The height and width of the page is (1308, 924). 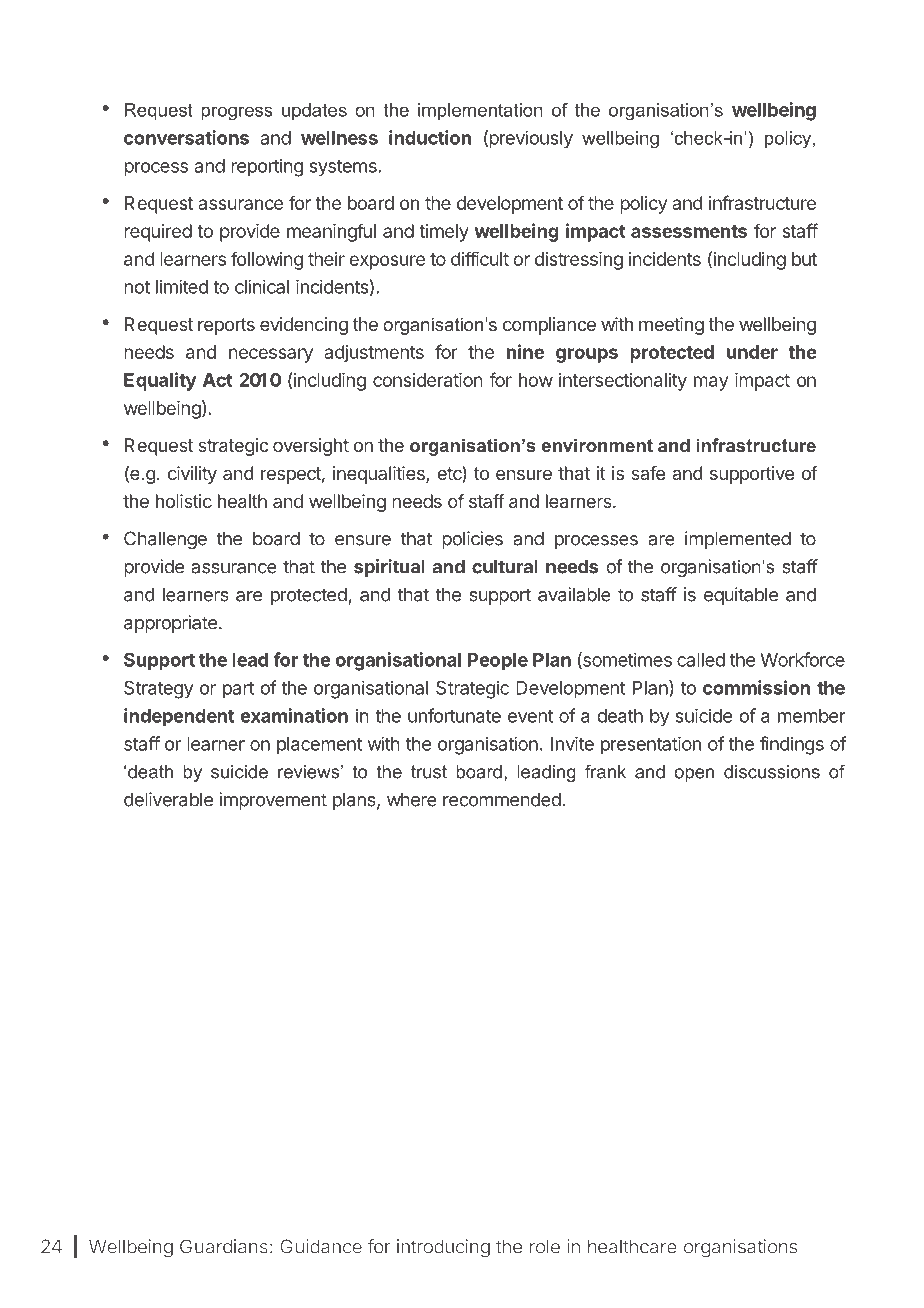 I want to click on part, so click(x=238, y=690).
